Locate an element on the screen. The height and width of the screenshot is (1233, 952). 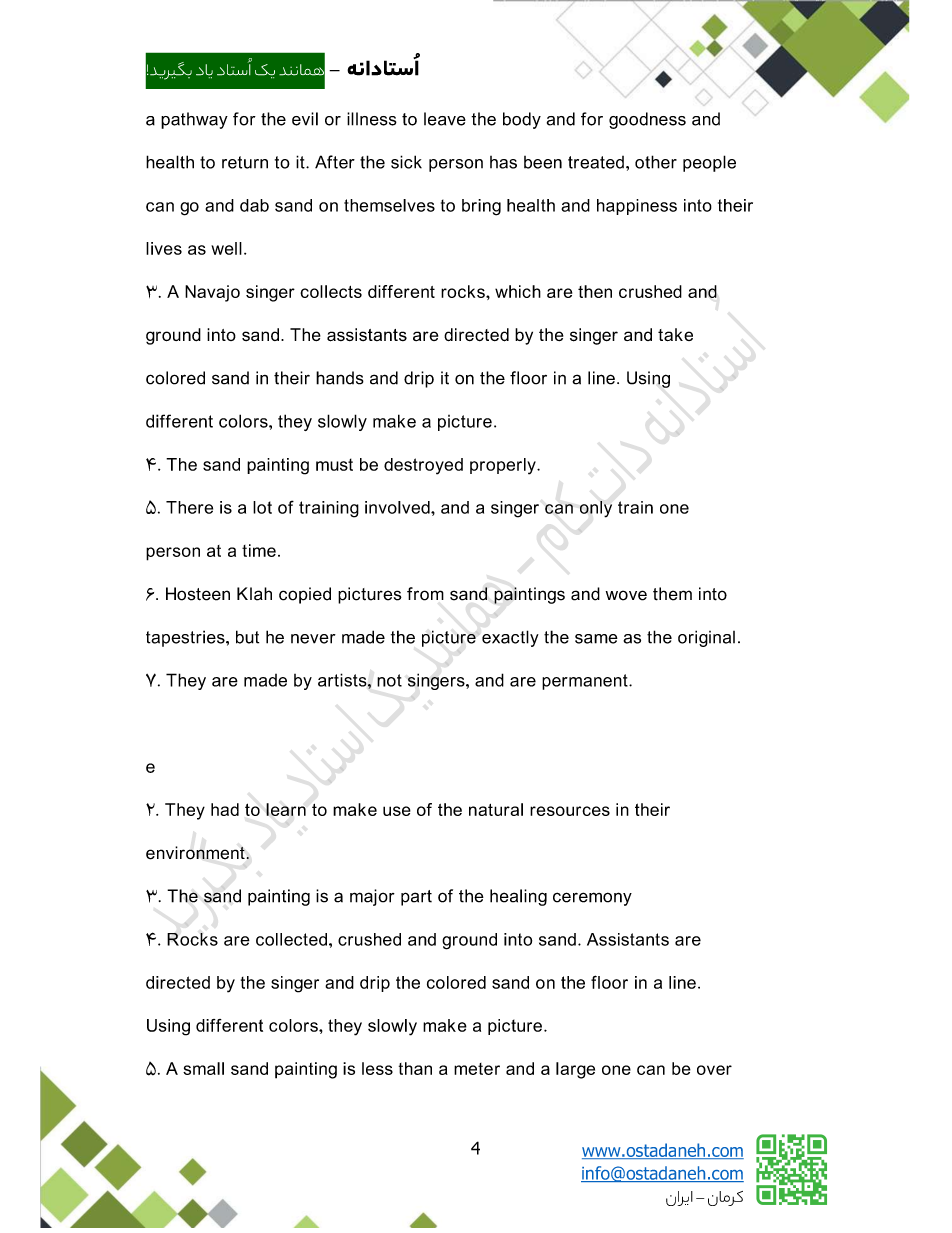
Navajo is located at coordinates (212, 293).
